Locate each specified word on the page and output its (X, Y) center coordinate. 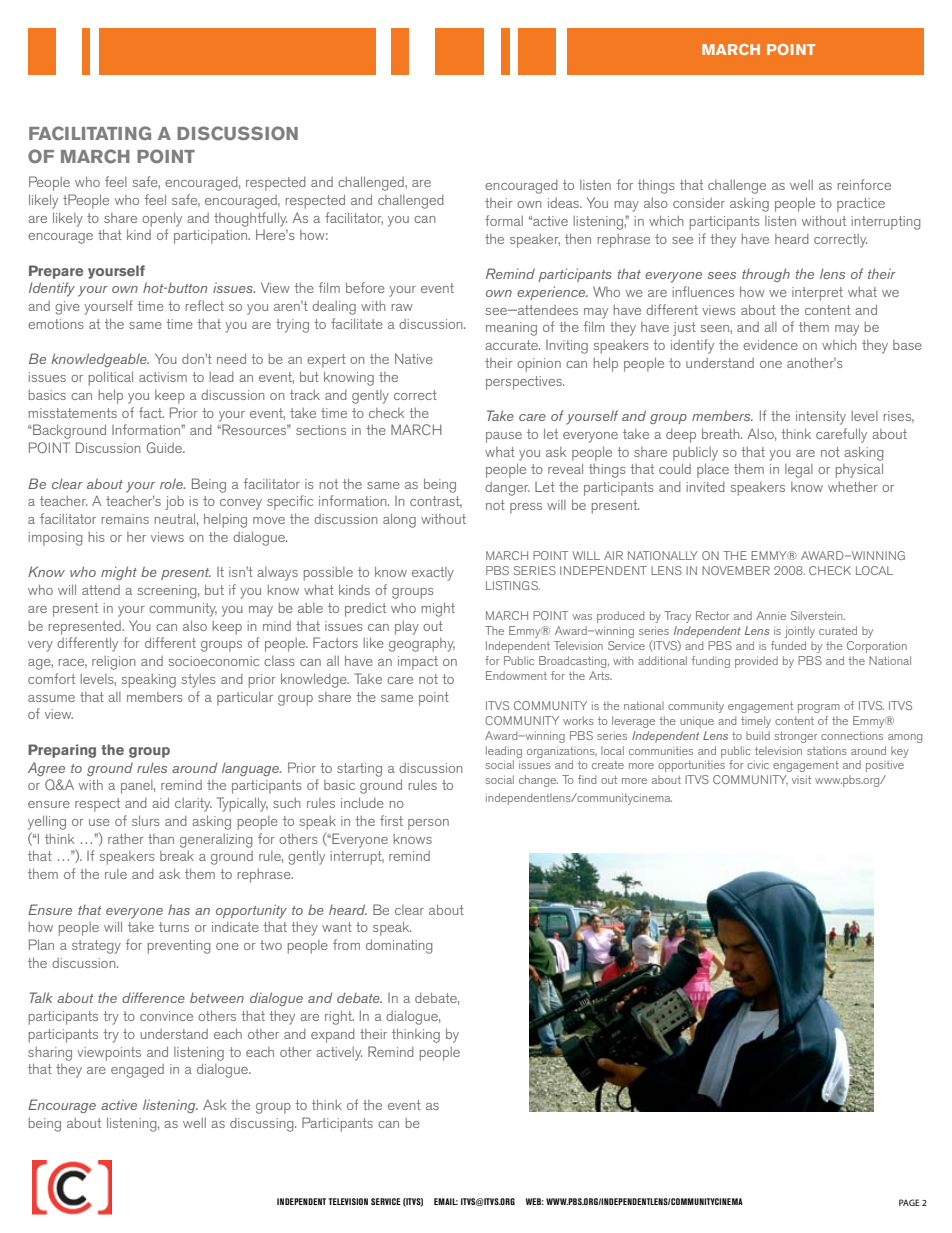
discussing (263, 1125)
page (909, 1202)
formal (504, 220)
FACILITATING (90, 133)
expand (333, 1036)
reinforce (864, 184)
